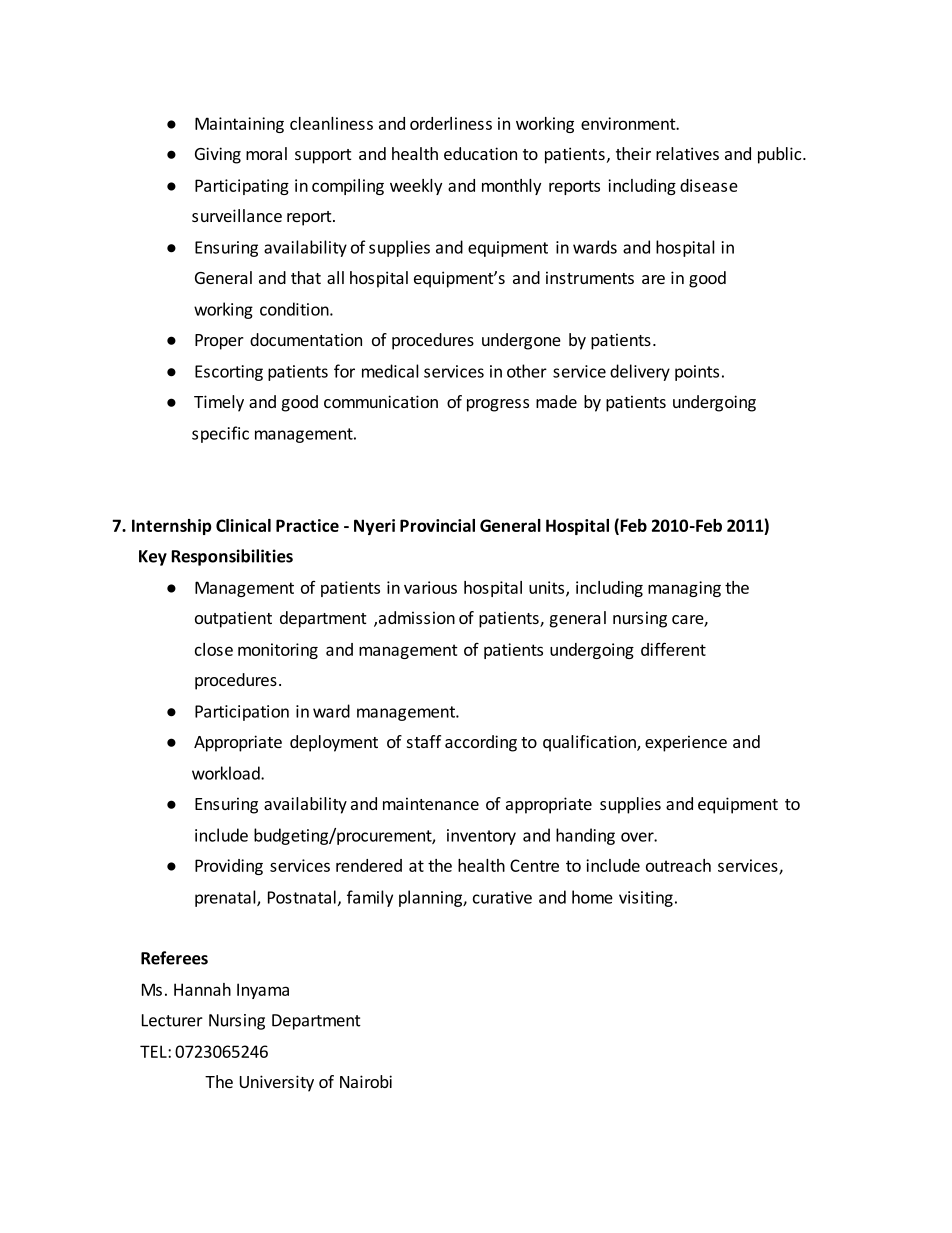 This screenshot has width=952, height=1233. Describe the element at coordinates (678, 865) in the screenshot. I see `outreach` at that location.
